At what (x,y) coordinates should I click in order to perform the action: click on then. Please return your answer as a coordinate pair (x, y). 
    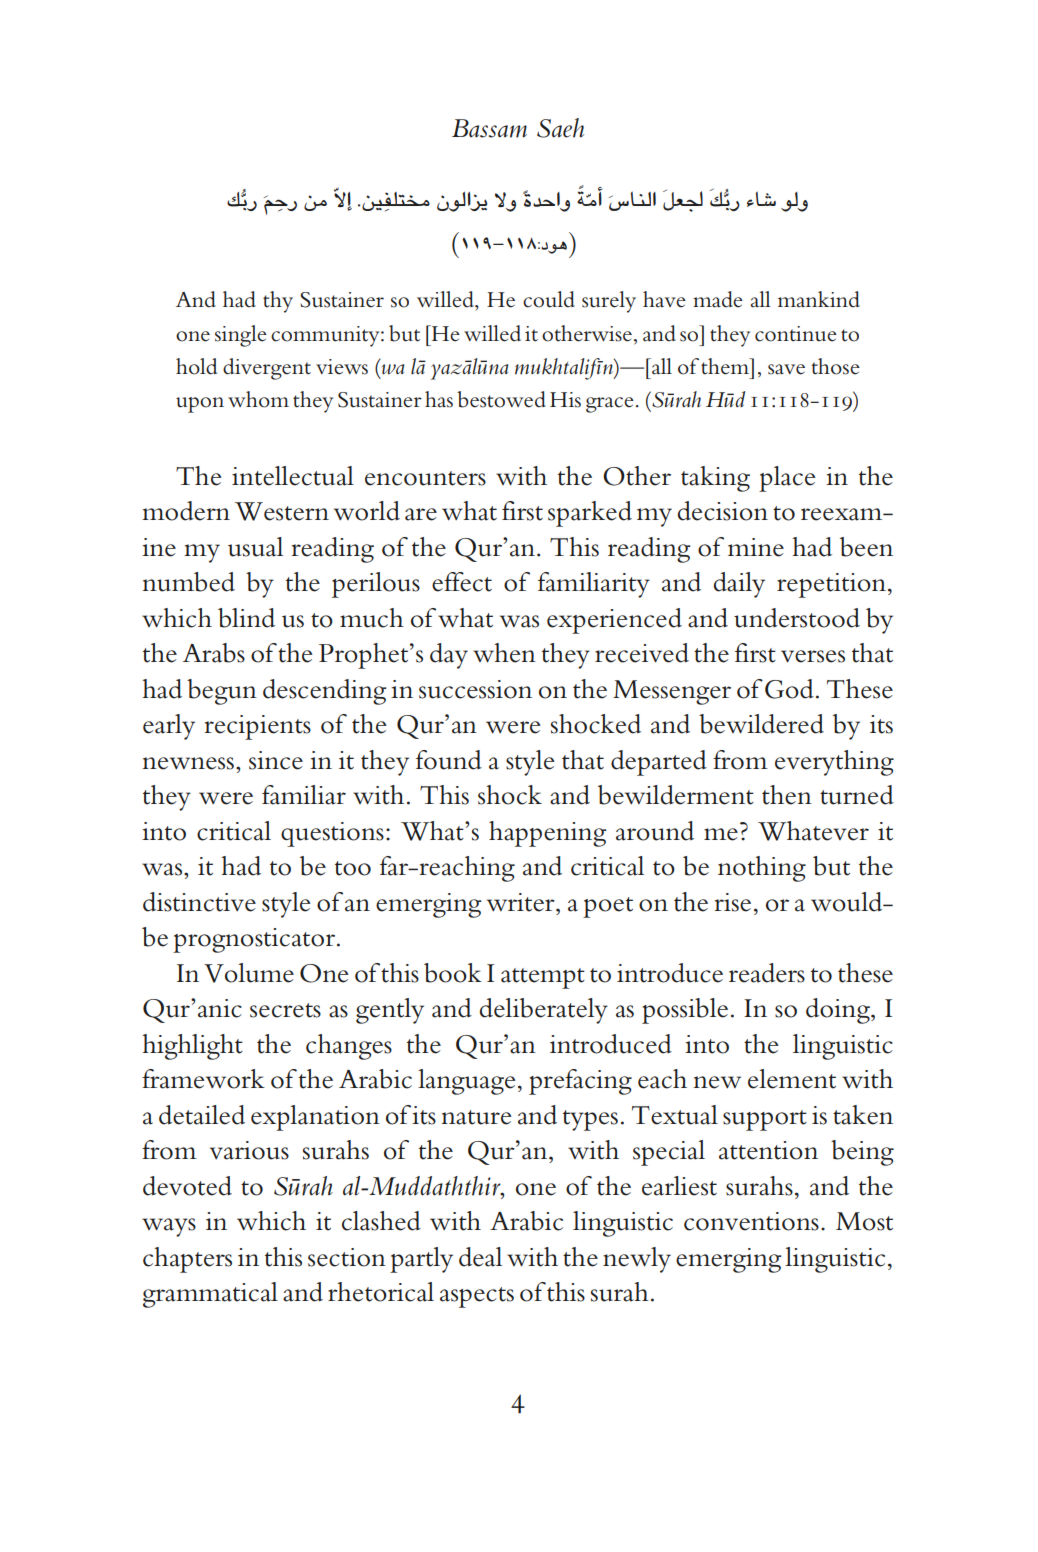
    Looking at the image, I should click on (787, 795).
